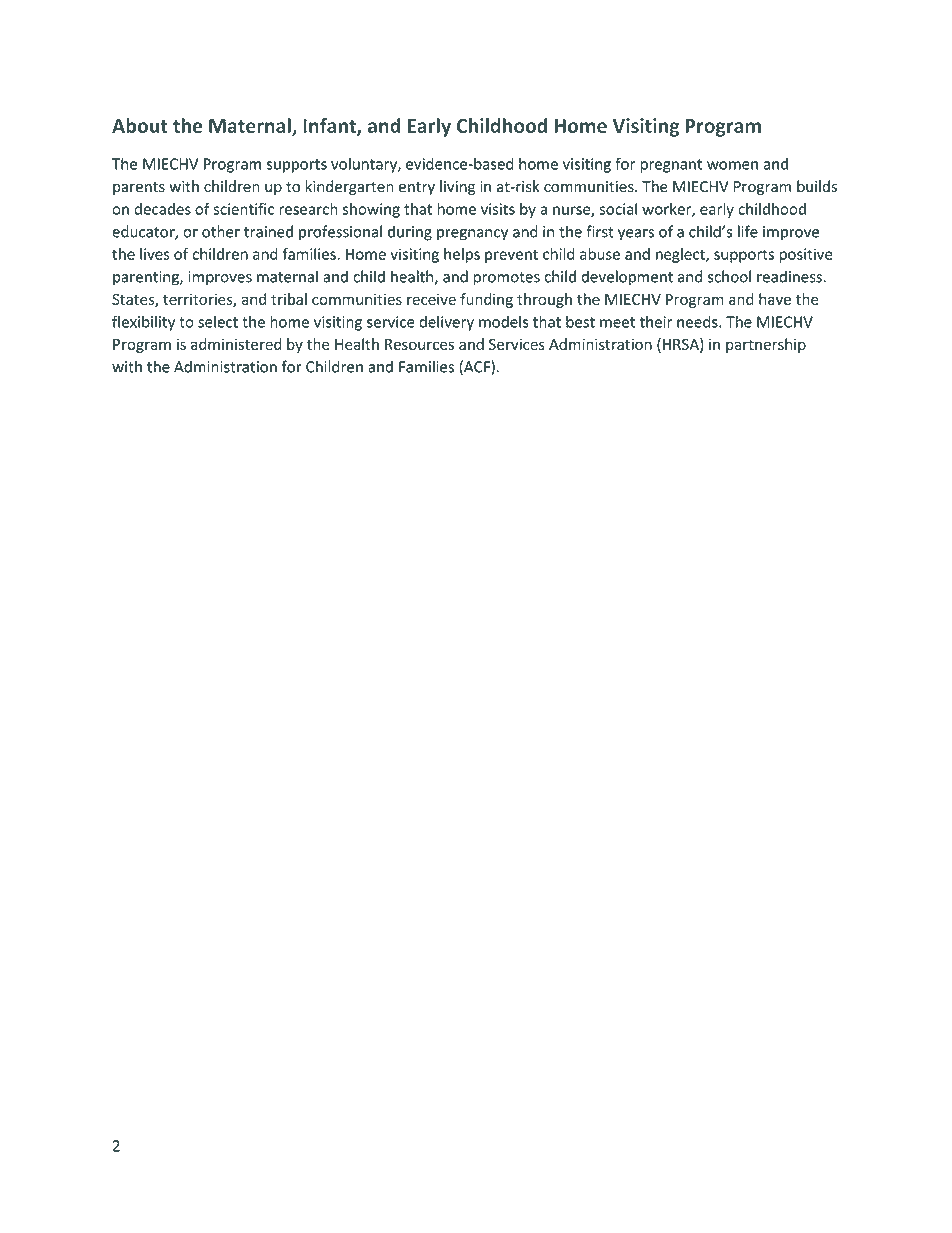 The height and width of the document is (1233, 952). Describe the element at coordinates (419, 344) in the document. I see `Resources` at that location.
